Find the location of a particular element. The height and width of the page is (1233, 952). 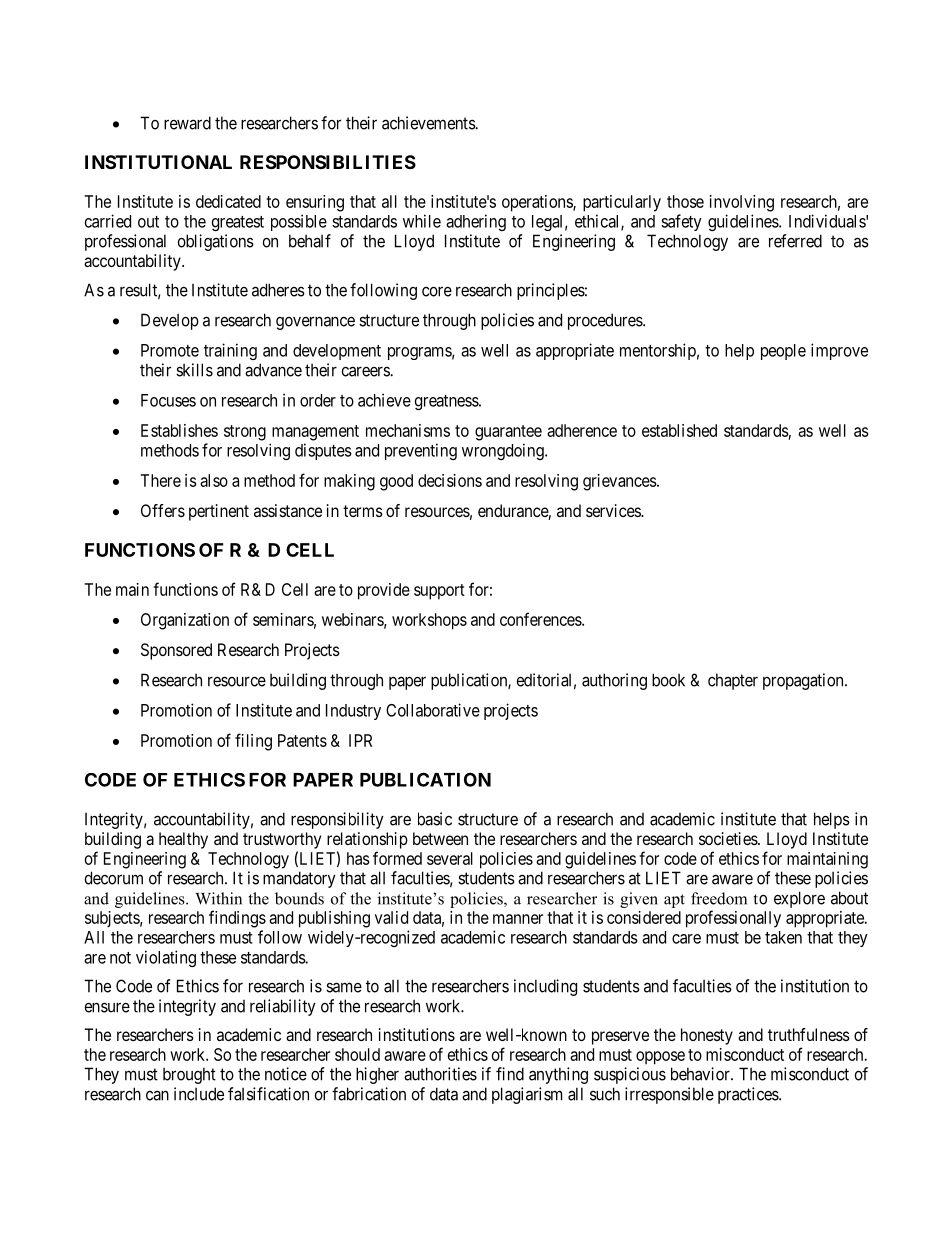

involving is located at coordinates (742, 203).
